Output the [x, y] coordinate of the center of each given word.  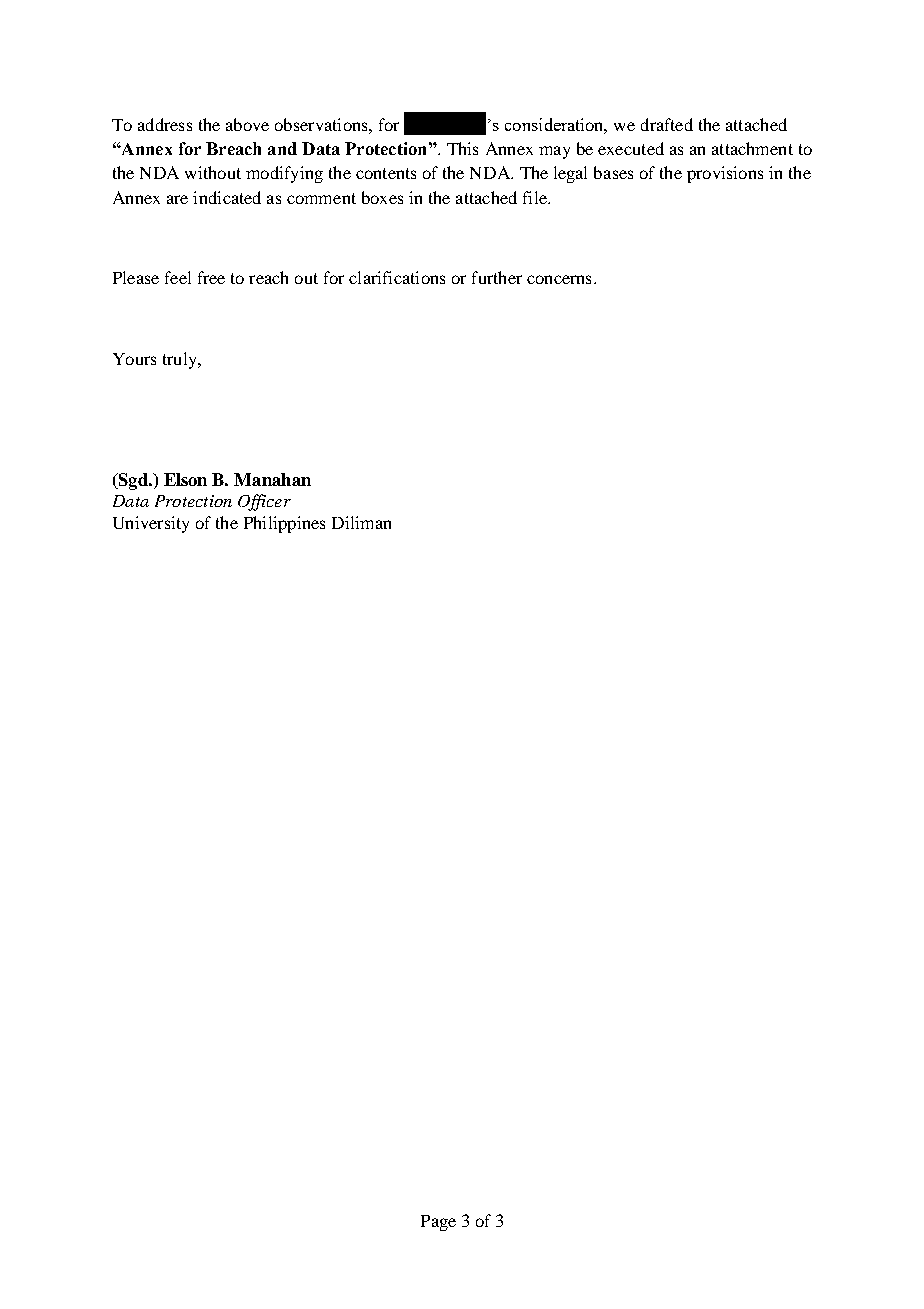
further [497, 277]
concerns [559, 279]
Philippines [284, 524]
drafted [667, 124]
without [213, 172]
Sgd [133, 481]
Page [438, 1223]
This [462, 148]
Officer [264, 502]
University [151, 524]
